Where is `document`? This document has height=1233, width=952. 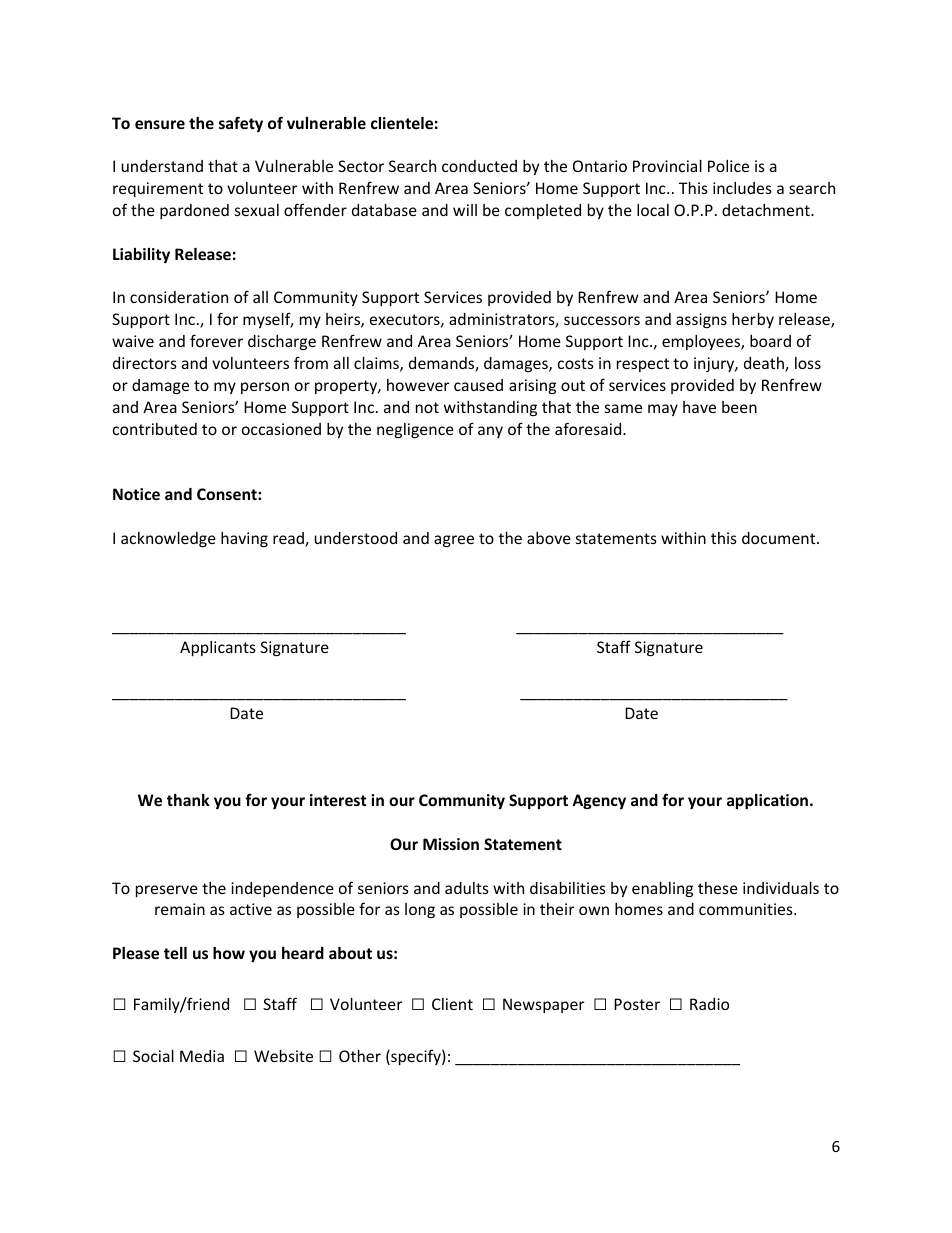 document is located at coordinates (780, 538).
